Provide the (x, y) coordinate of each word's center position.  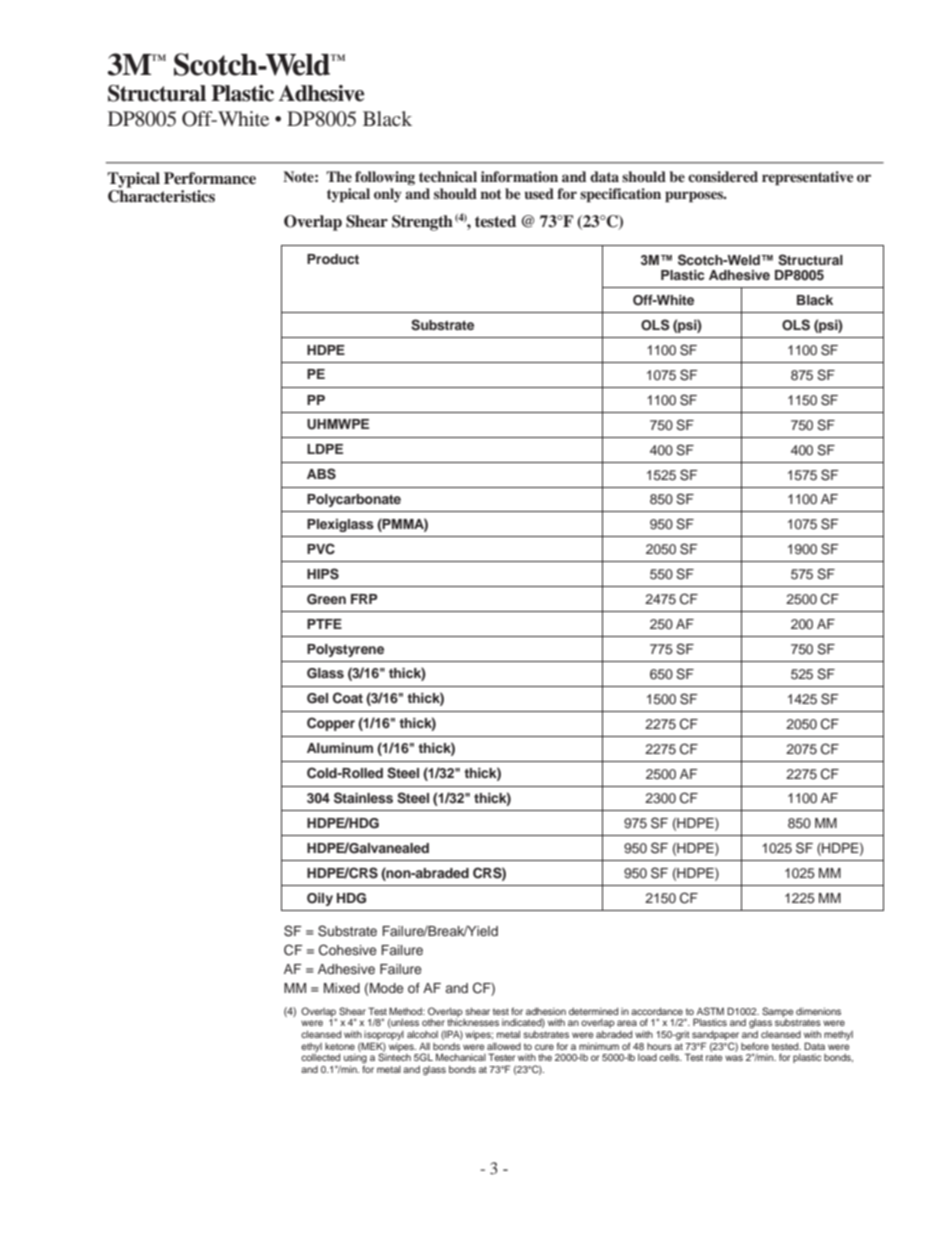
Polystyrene (345, 650)
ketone (340, 1046)
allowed (504, 1046)
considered (723, 176)
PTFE (324, 624)
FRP (364, 599)
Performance (210, 178)
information (519, 176)
